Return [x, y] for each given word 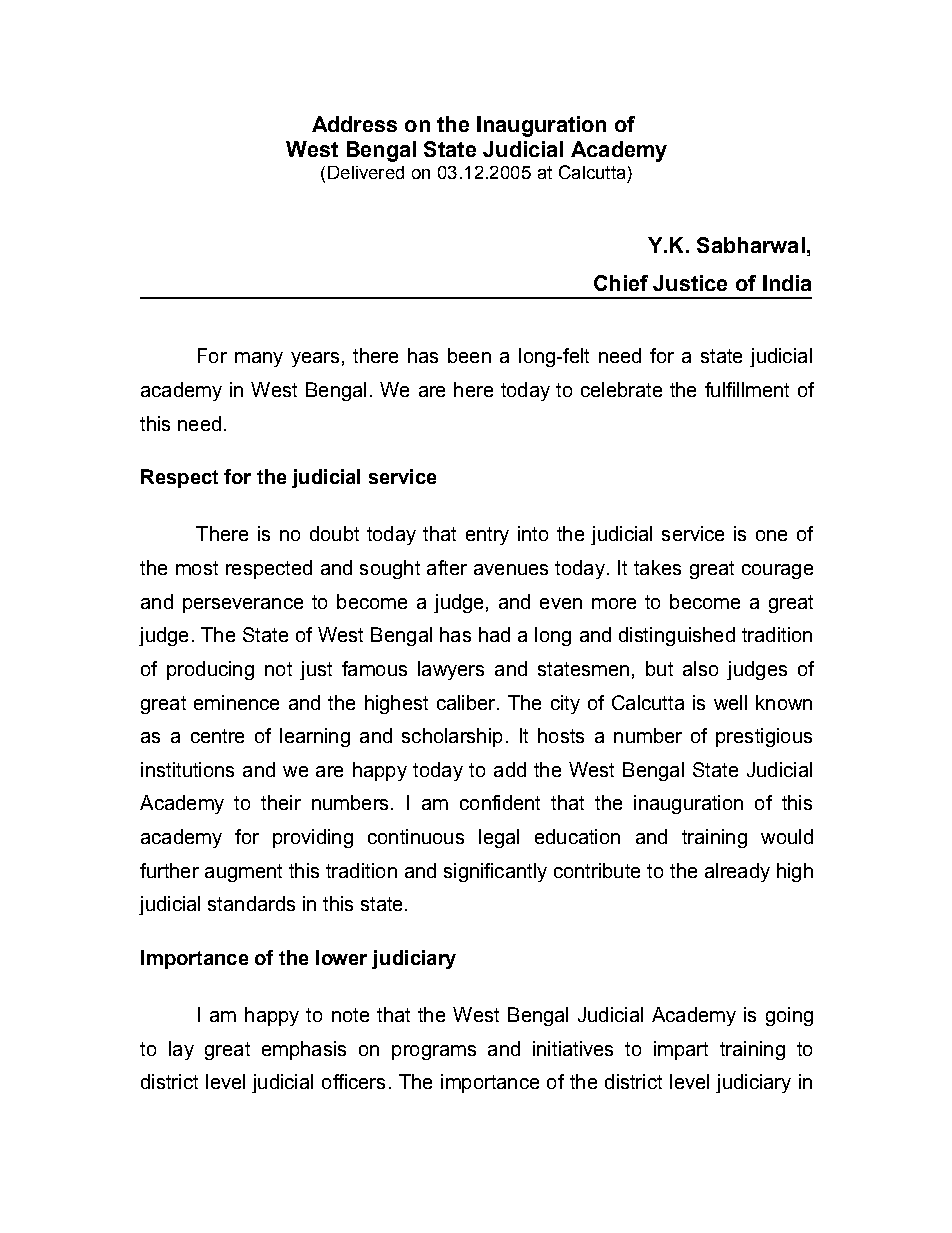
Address [354, 124]
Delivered [366, 172]
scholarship [452, 737]
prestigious [764, 737]
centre [217, 736]
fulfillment [747, 389]
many [259, 359]
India [787, 283]
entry [487, 536]
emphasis [304, 1050]
